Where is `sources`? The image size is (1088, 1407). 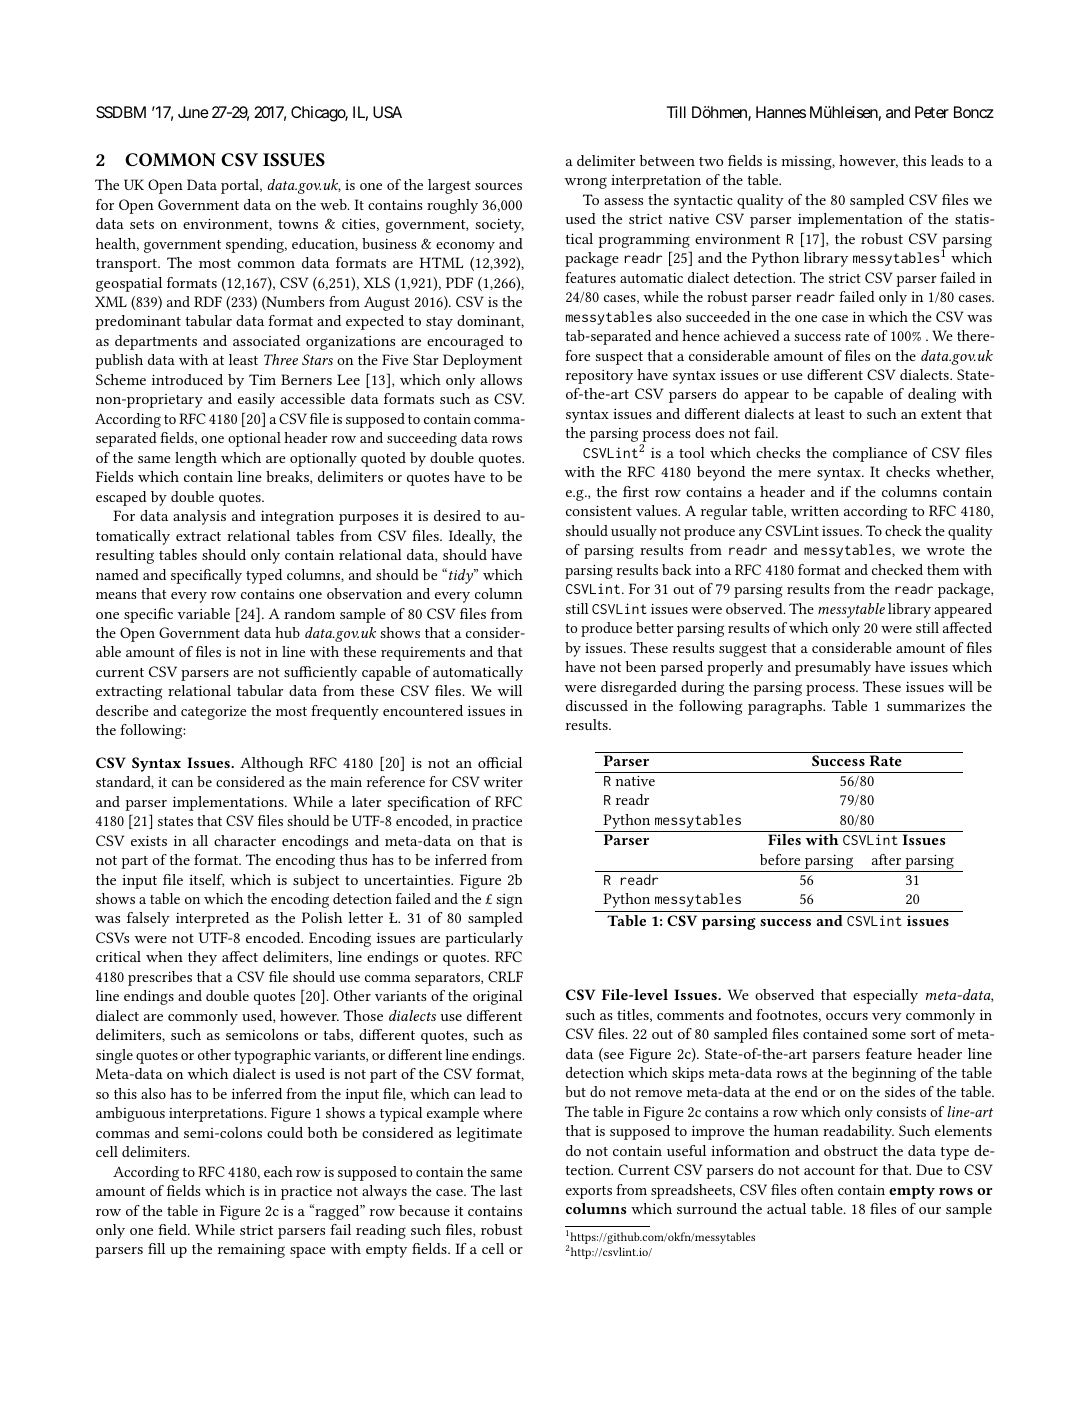
sources is located at coordinates (498, 186).
